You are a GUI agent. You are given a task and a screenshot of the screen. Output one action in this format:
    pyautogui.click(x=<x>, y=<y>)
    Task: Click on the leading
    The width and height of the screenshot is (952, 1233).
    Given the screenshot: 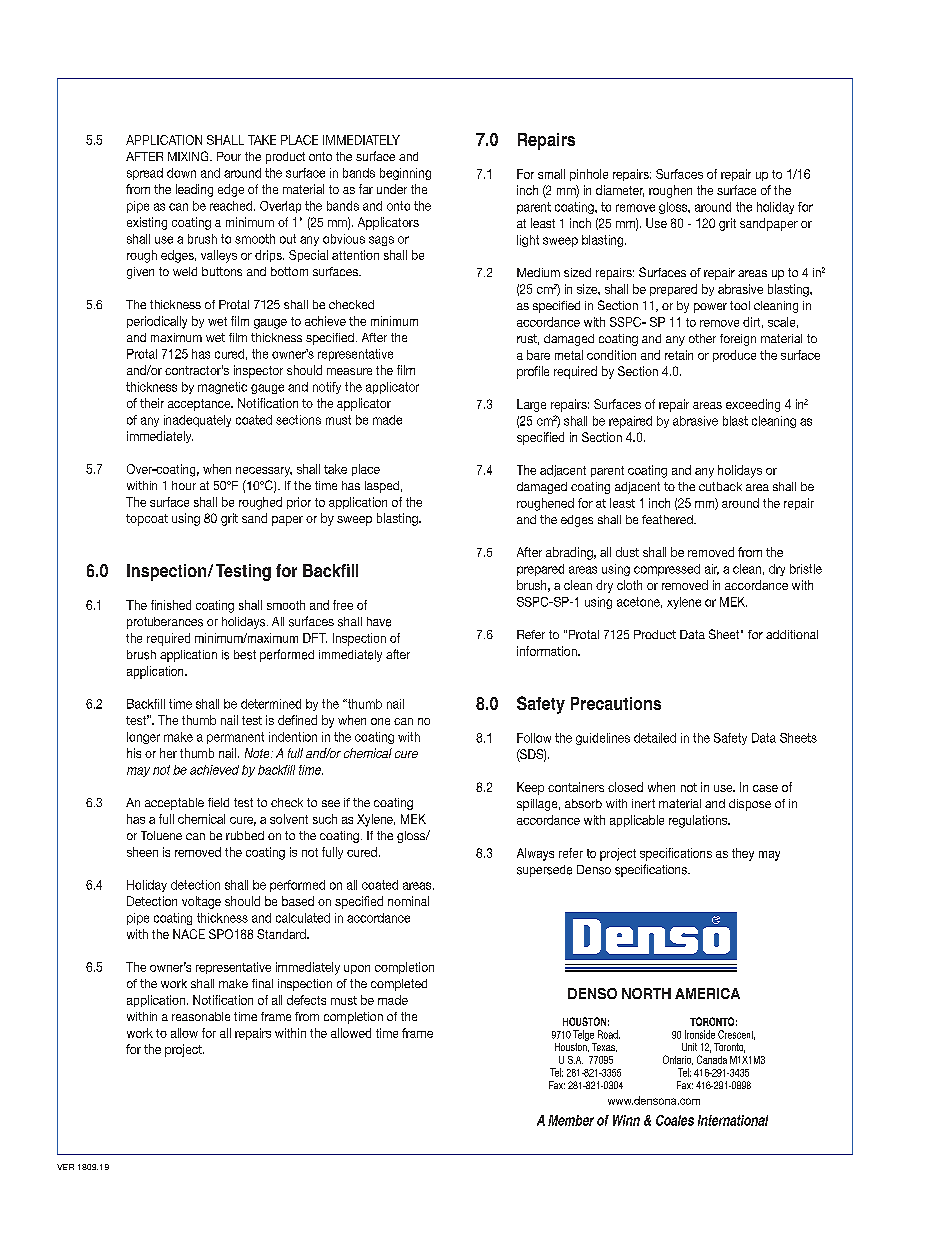 What is the action you would take?
    pyautogui.click(x=194, y=190)
